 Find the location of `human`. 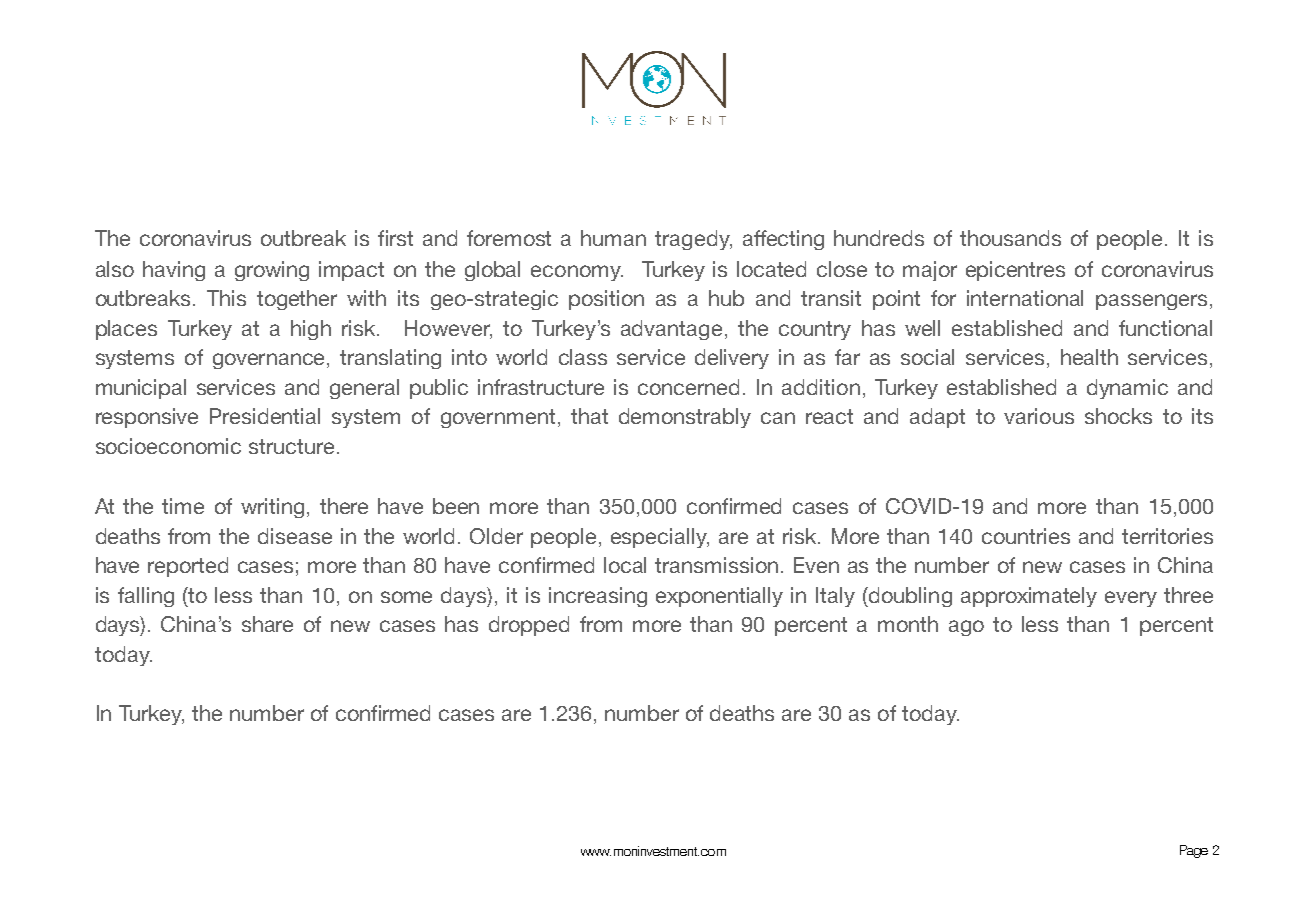

human is located at coordinates (613, 238).
